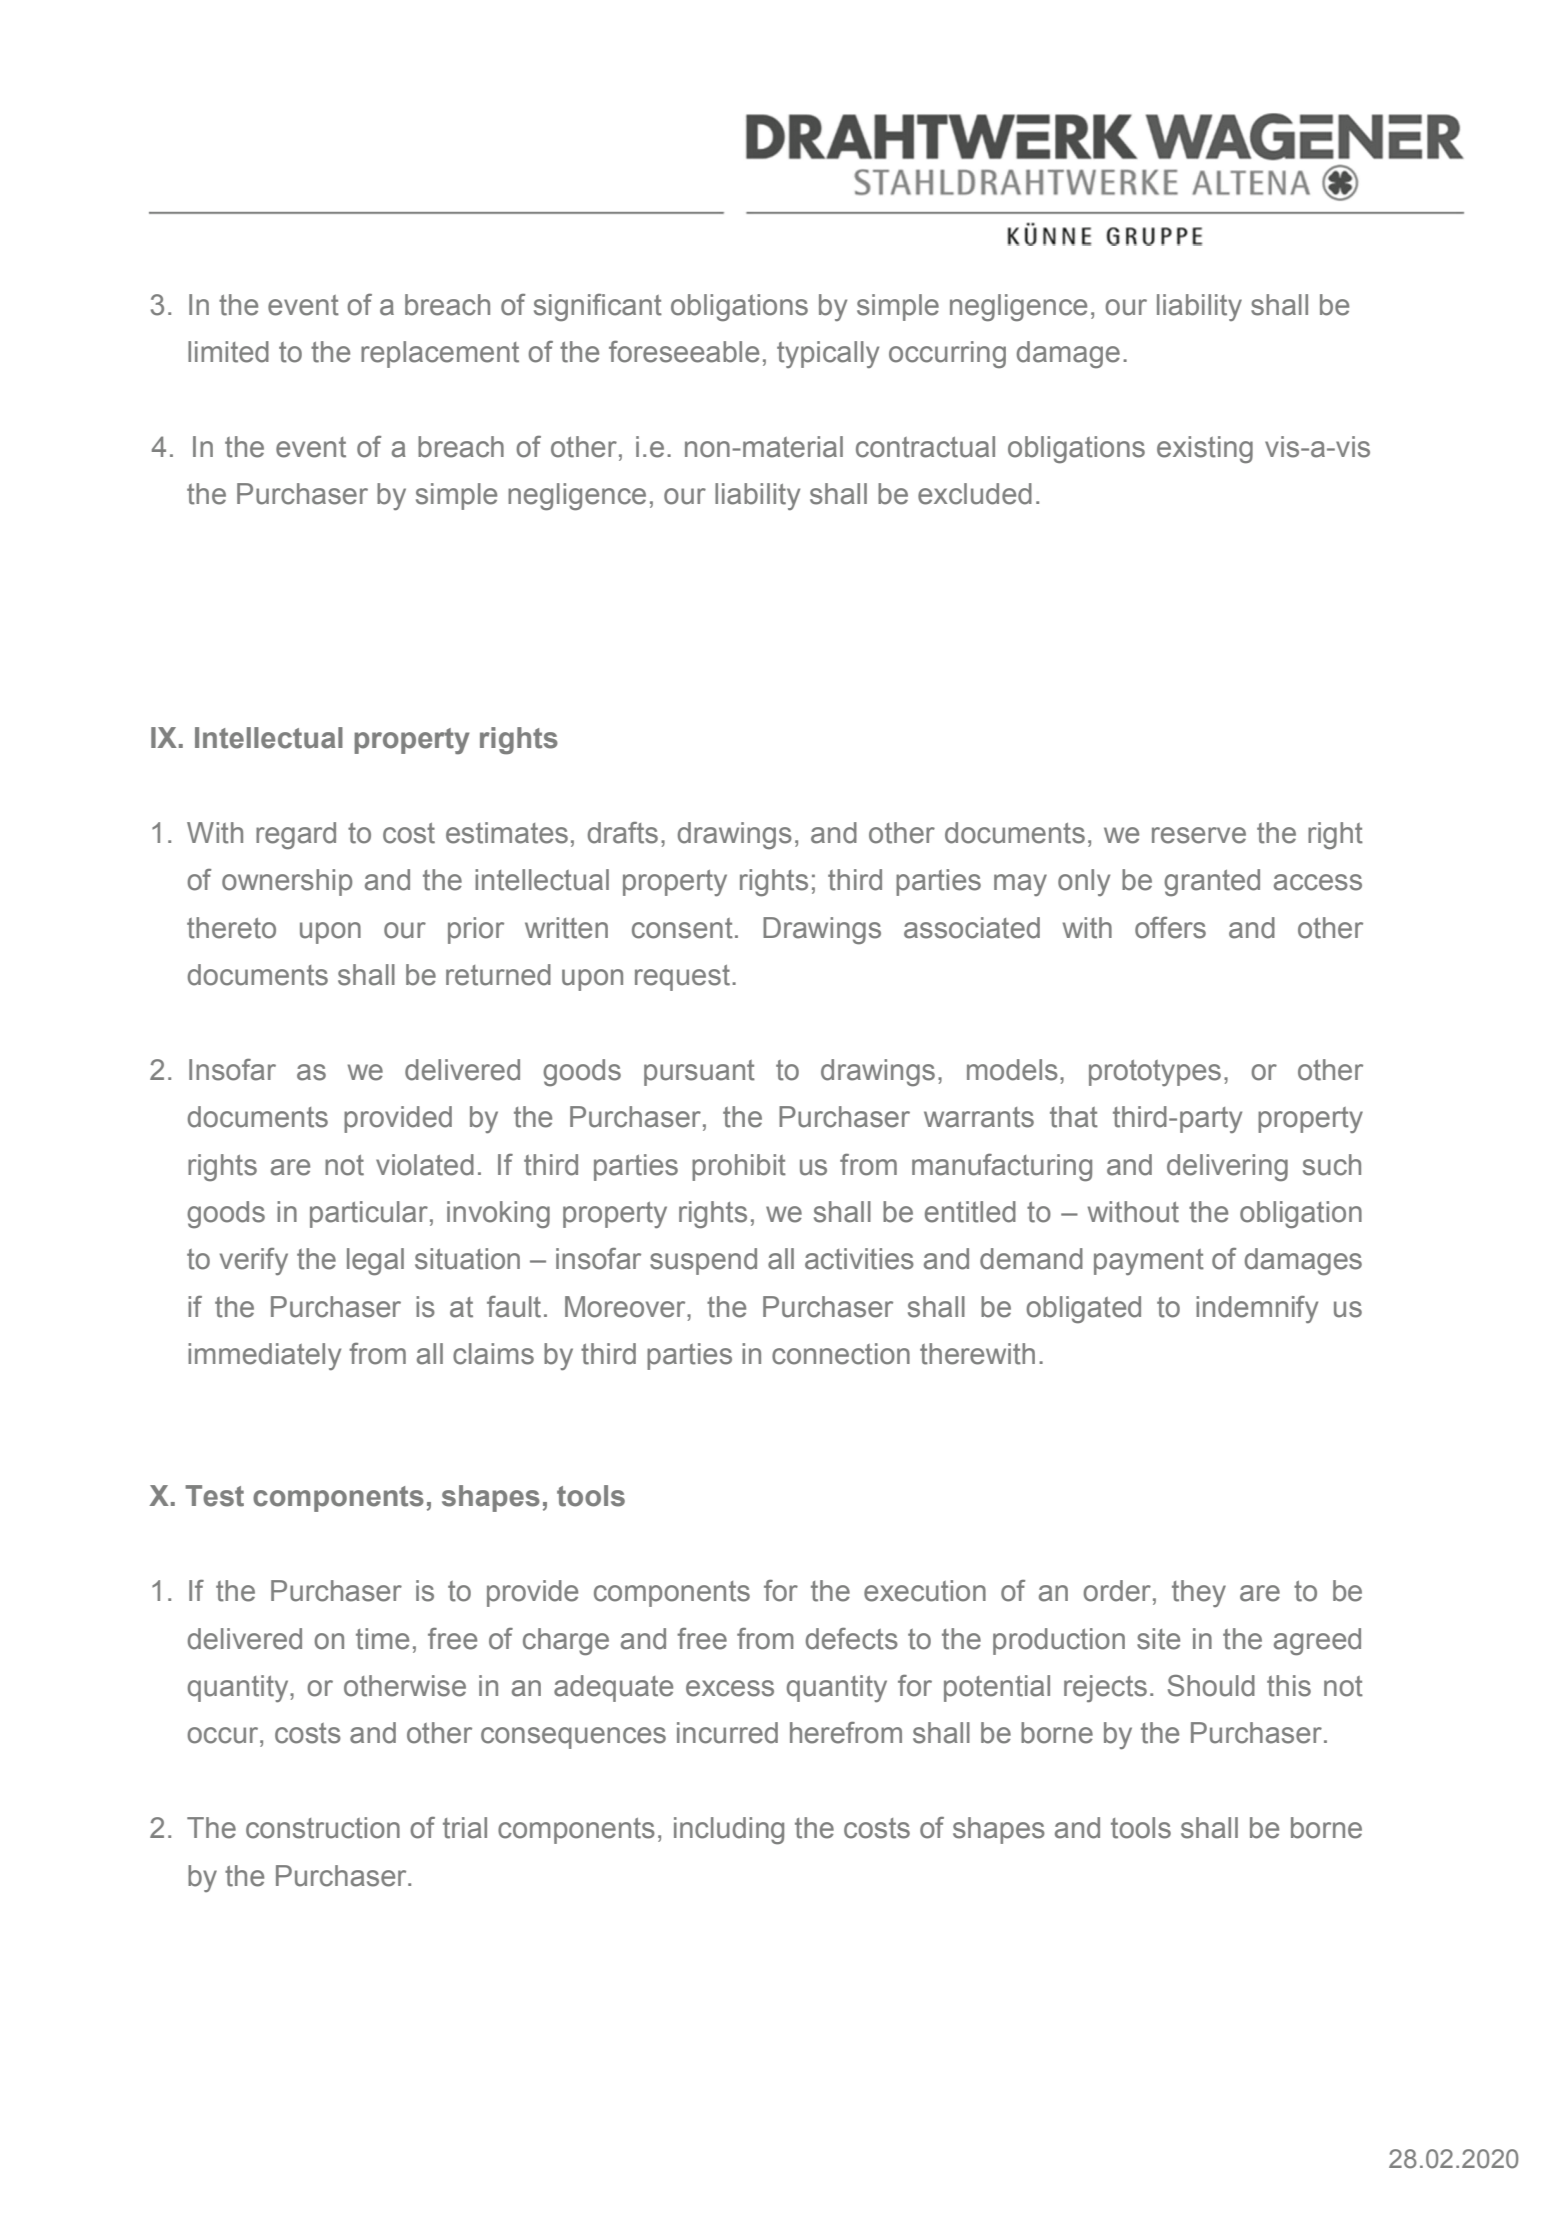 The height and width of the screenshot is (2217, 1568). What do you see at coordinates (1199, 835) in the screenshot?
I see `reserve` at bounding box center [1199, 835].
